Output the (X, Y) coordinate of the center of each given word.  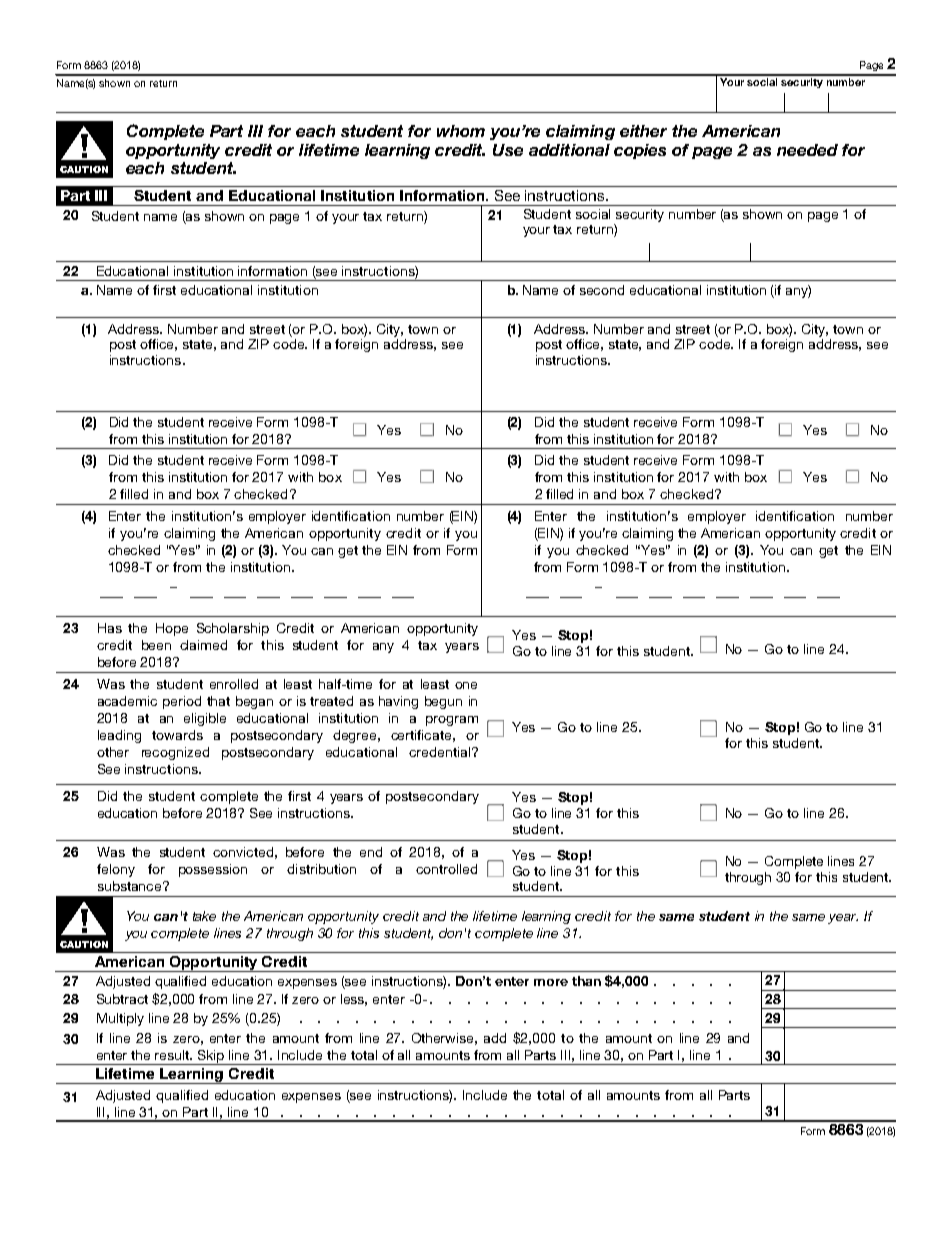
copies (640, 151)
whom (461, 131)
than (586, 981)
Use (508, 150)
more (551, 982)
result (173, 1055)
